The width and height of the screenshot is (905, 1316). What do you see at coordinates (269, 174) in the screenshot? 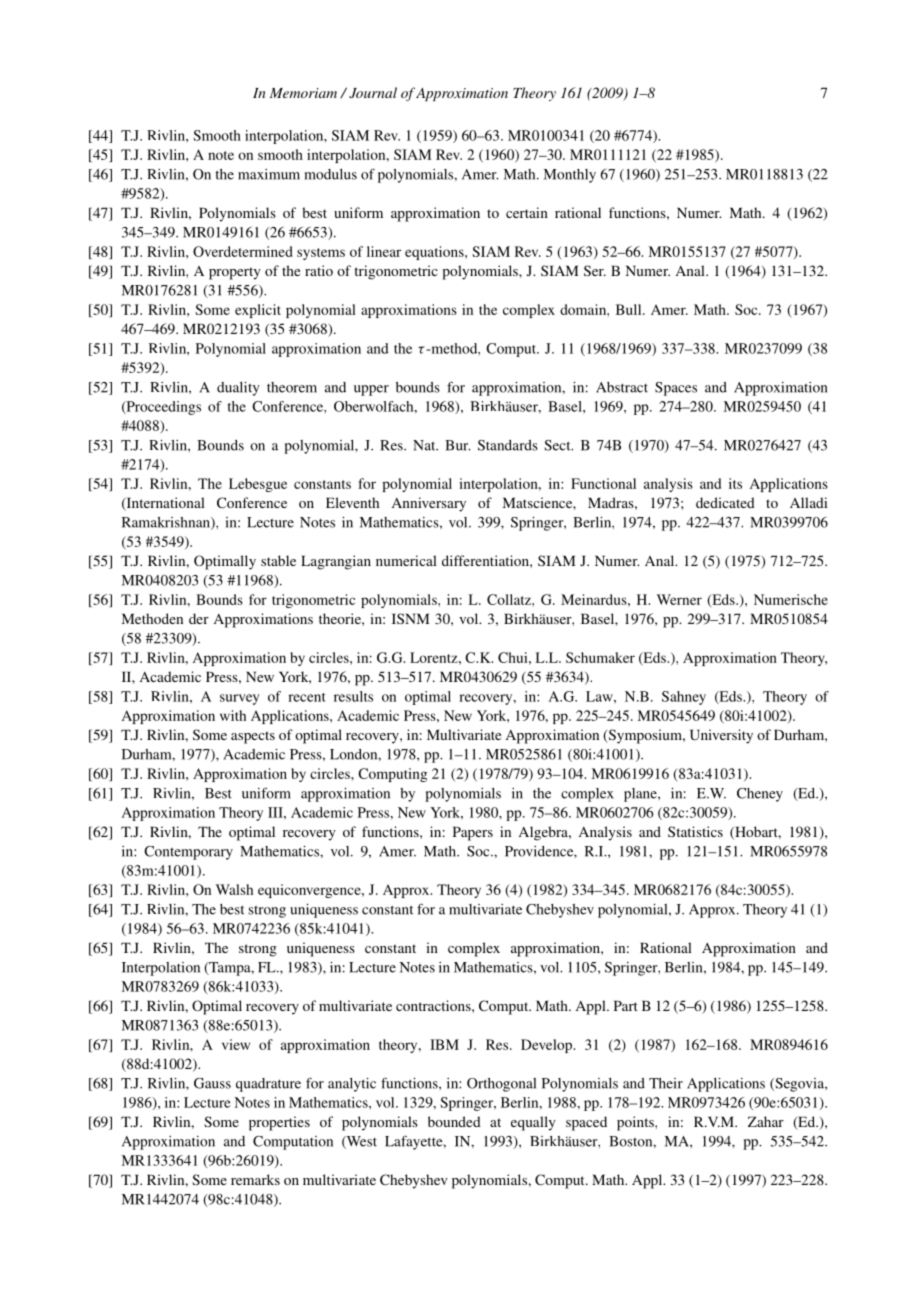
I see `maximum` at bounding box center [269, 174].
